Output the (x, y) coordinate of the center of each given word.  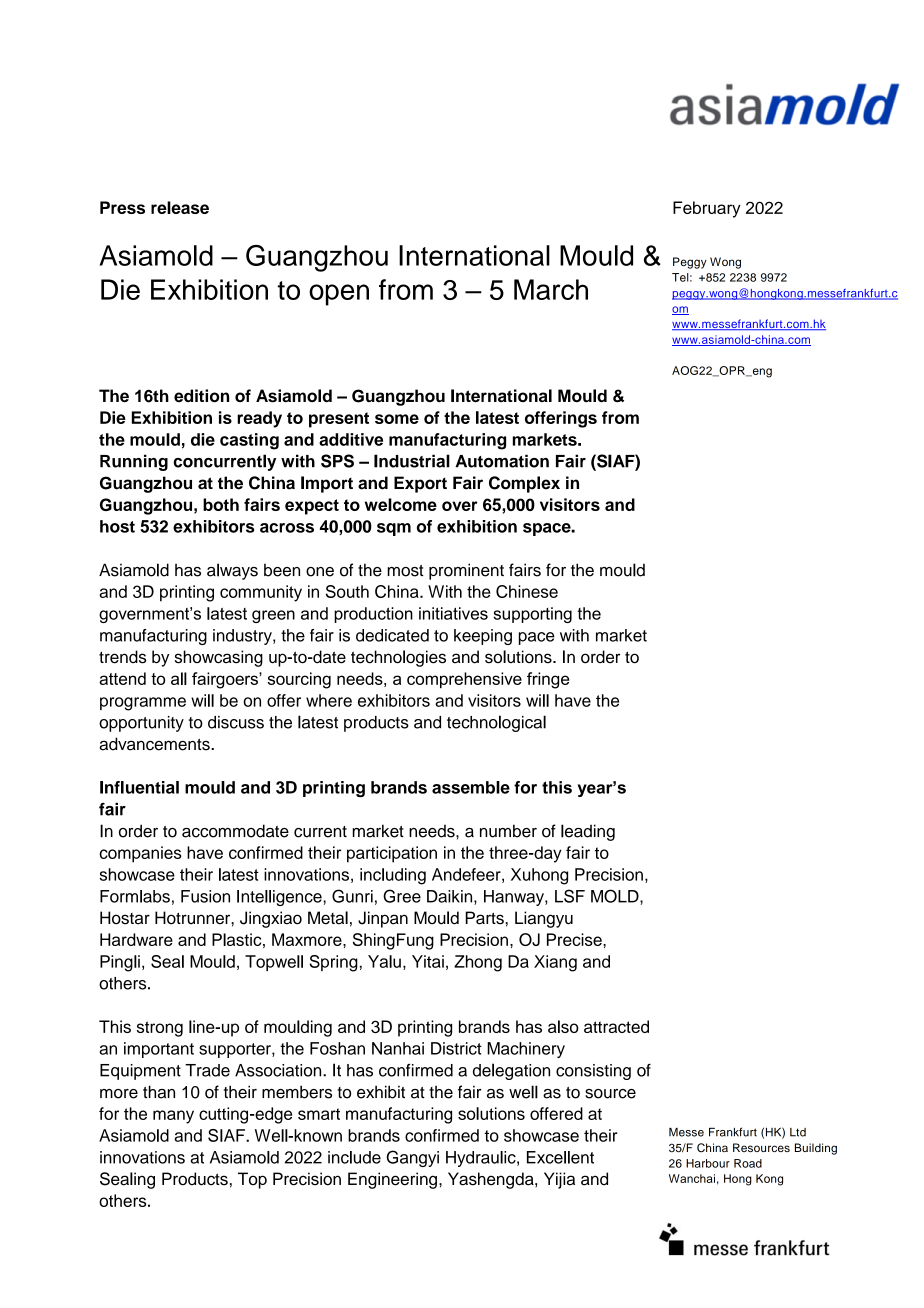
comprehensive (464, 680)
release (180, 207)
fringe (548, 680)
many (173, 1117)
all (179, 678)
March (551, 289)
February (707, 209)
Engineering (392, 1180)
